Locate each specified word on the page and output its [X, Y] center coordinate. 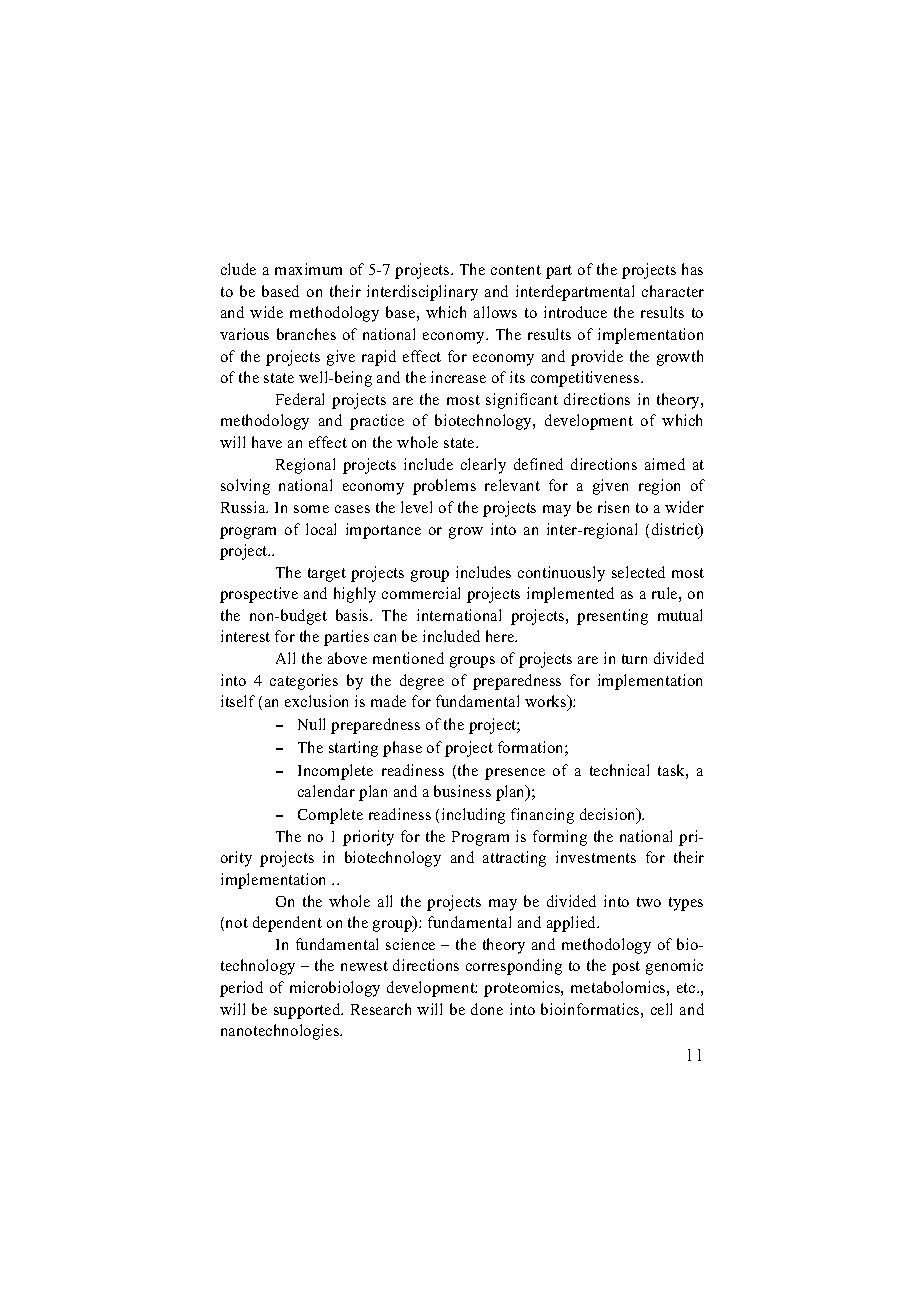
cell [661, 1009]
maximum [308, 269]
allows [495, 312]
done [487, 1009]
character [673, 291]
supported [308, 1011]
